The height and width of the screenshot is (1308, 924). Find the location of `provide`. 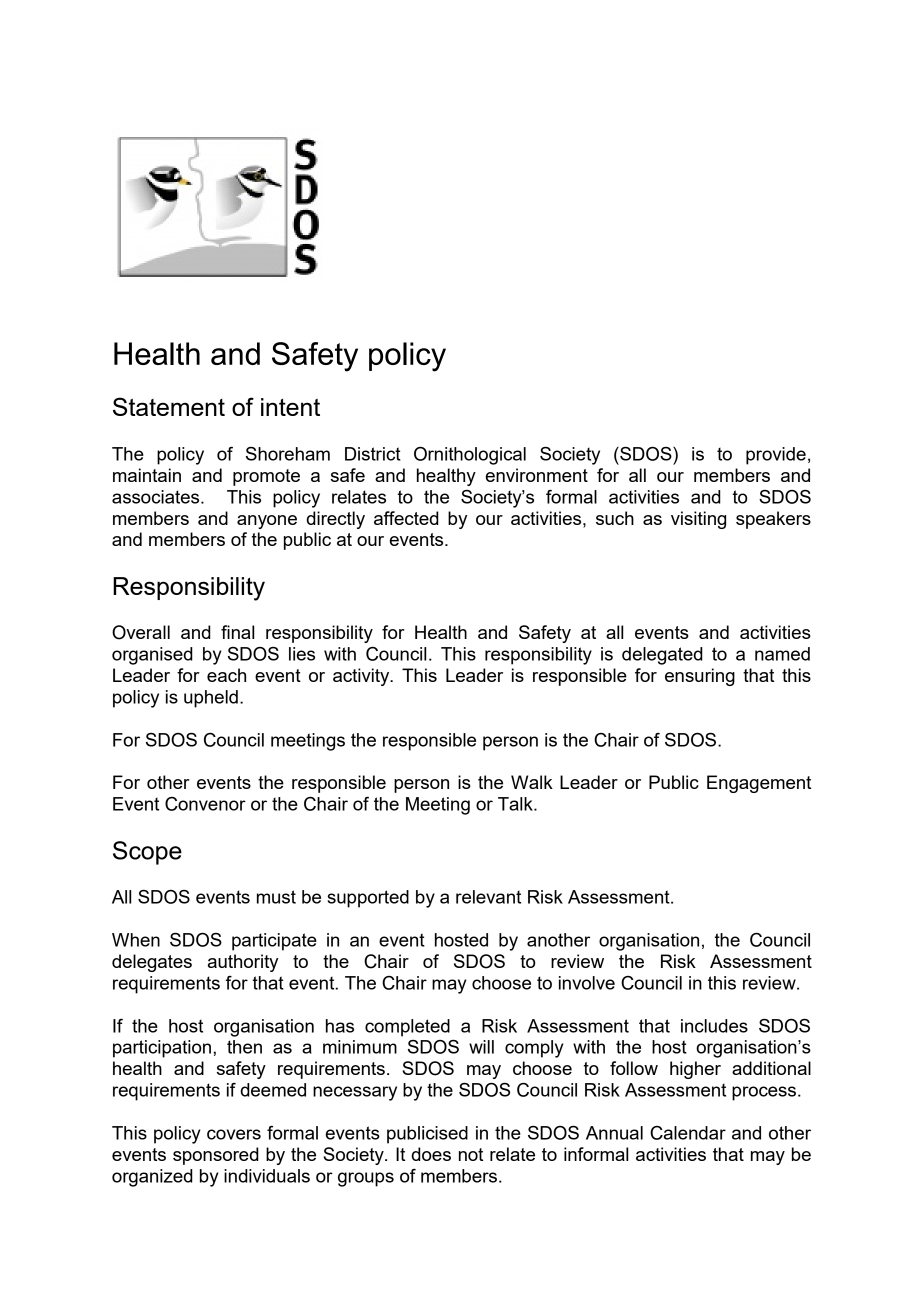

provide is located at coordinates (776, 456).
